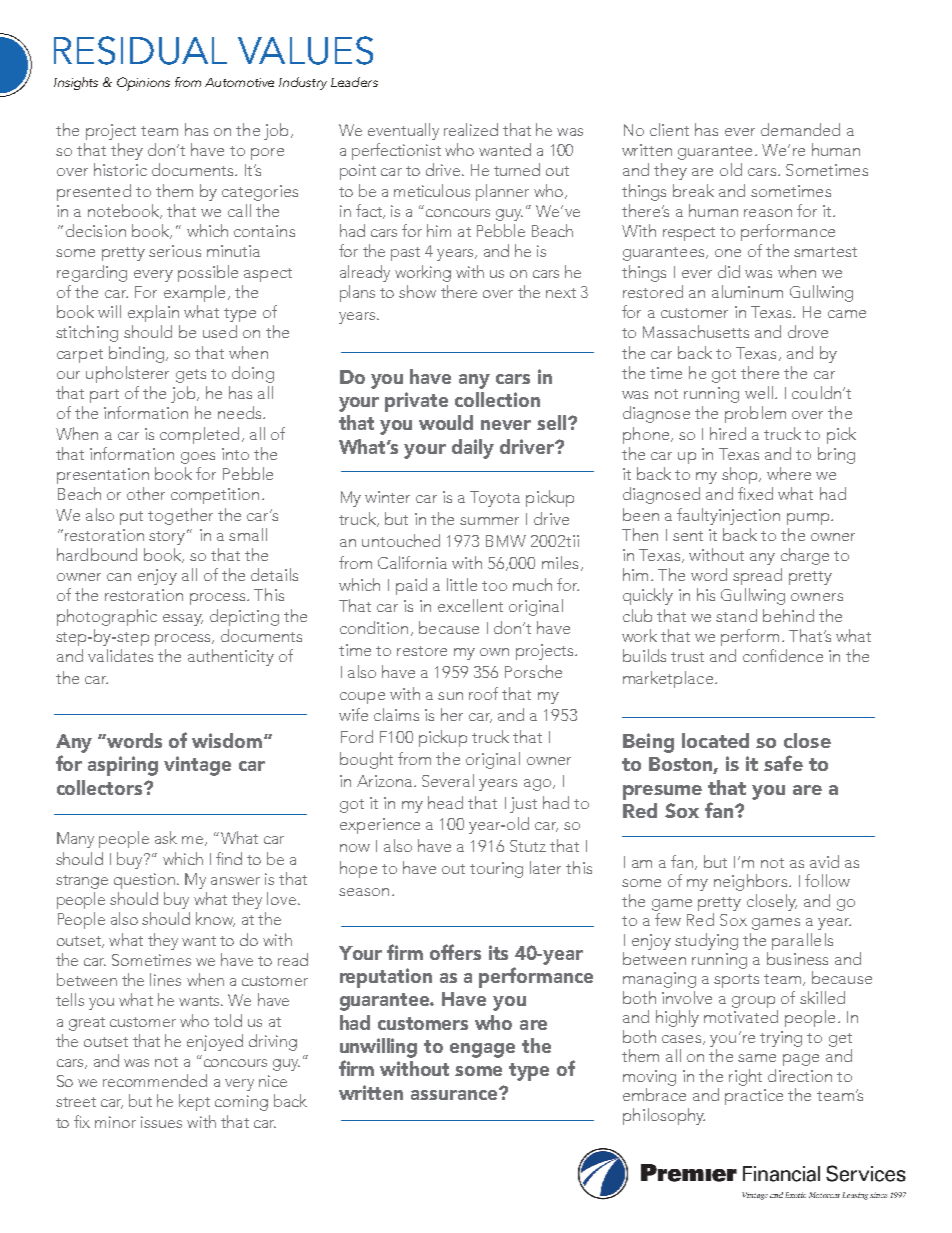 This document has height=1233, width=952. Describe the element at coordinates (417, 291) in the document. I see `show` at that location.
